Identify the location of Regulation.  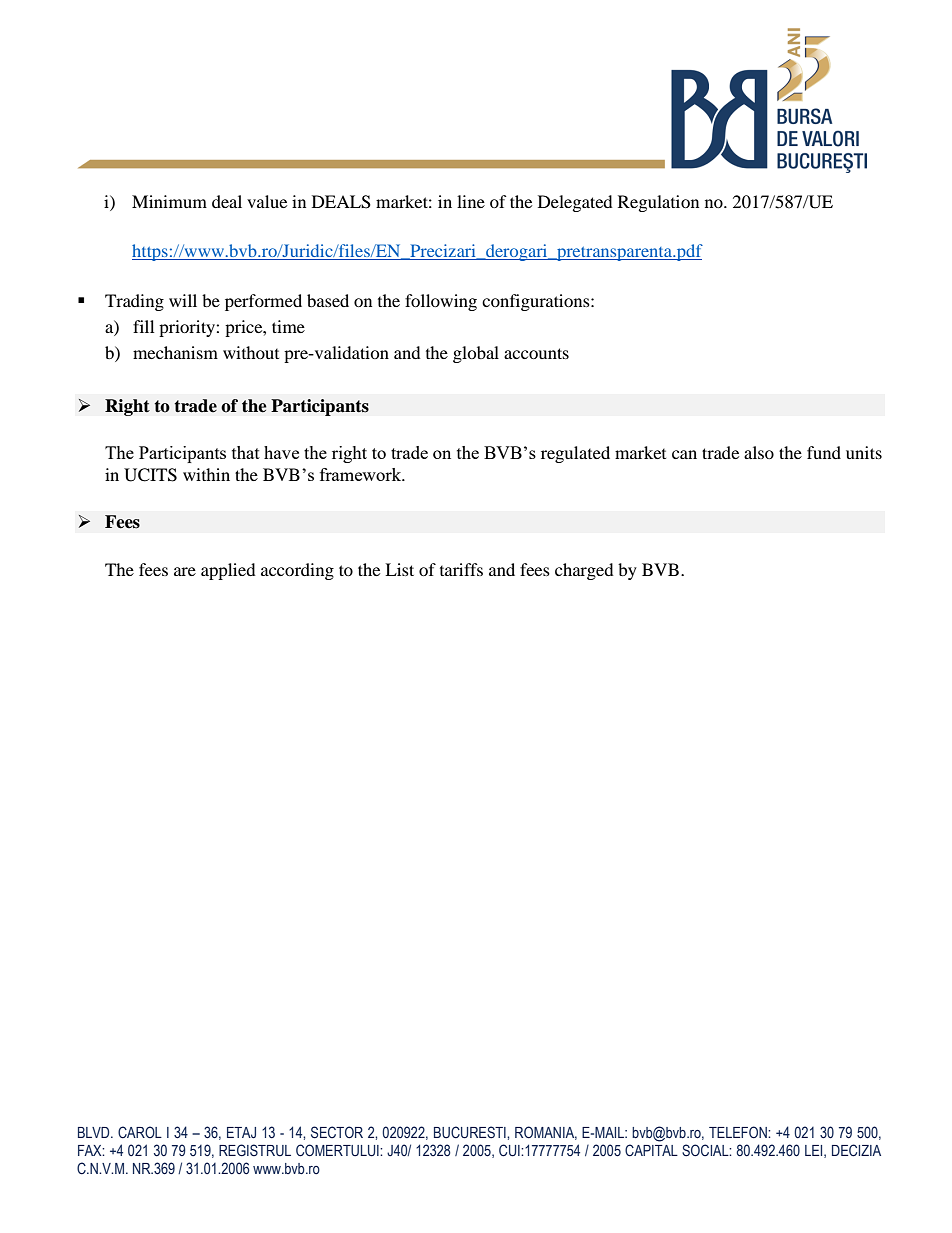
(658, 203).
